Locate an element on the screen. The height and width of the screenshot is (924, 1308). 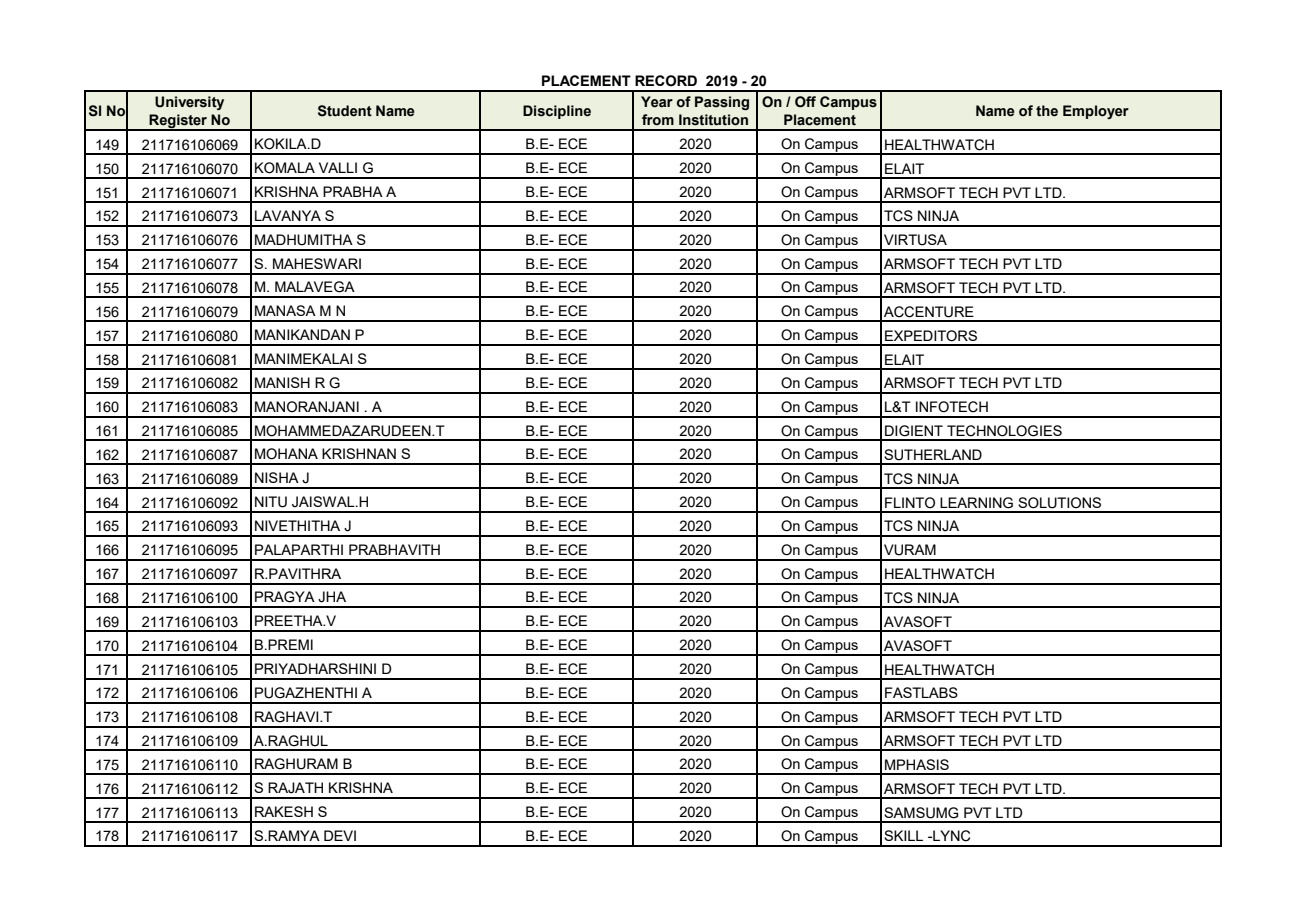
Student is located at coordinates (345, 111).
